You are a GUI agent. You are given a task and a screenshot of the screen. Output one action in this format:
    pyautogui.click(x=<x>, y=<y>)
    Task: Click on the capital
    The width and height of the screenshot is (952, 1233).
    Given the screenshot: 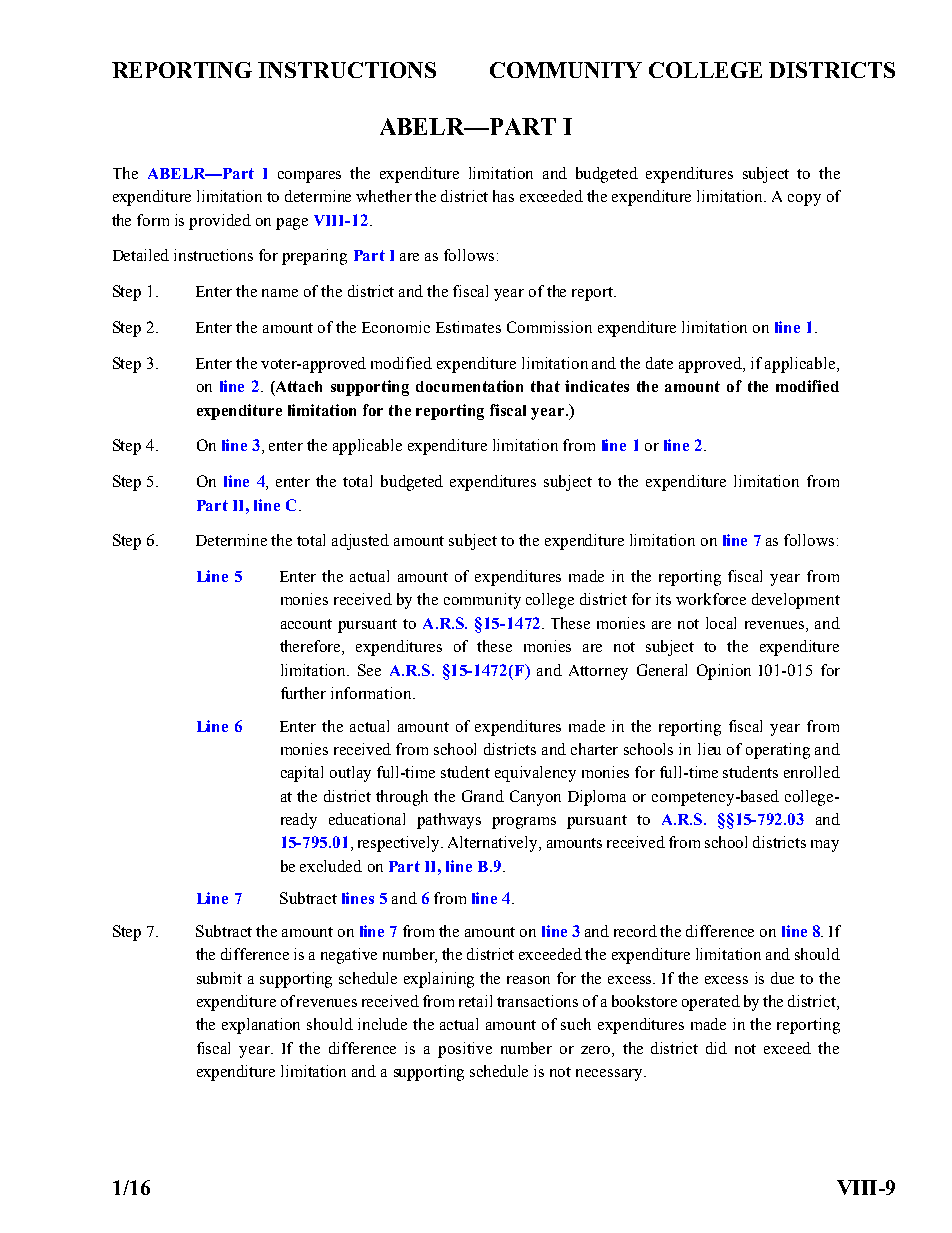 What is the action you would take?
    pyautogui.click(x=302, y=774)
